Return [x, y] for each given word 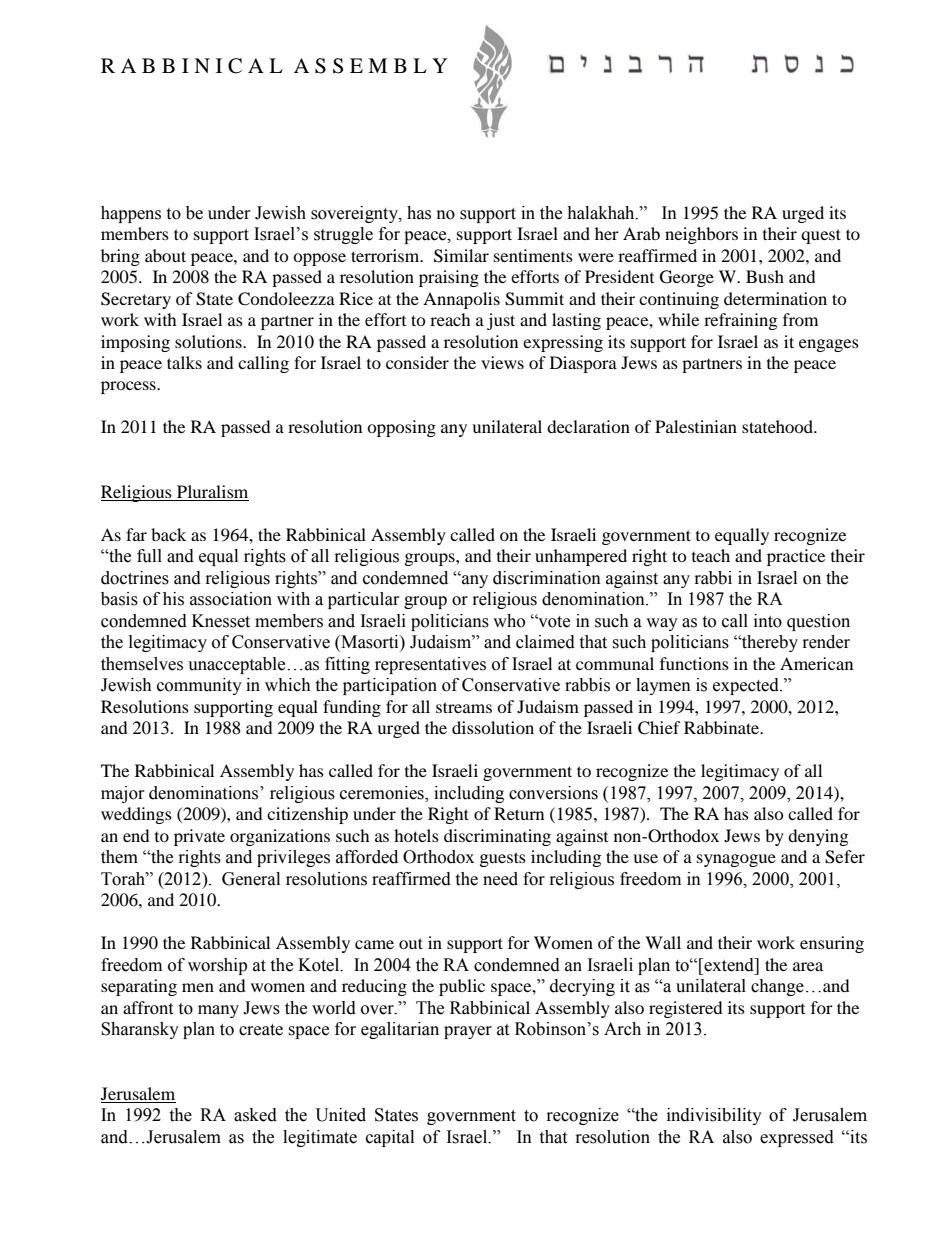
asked [255, 1115]
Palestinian [696, 426]
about [165, 255]
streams [464, 707]
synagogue [736, 860]
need [500, 879]
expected [747, 686]
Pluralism [212, 493]
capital [390, 1138]
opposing [401, 428]
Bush [765, 276]
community [199, 686]
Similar [461, 256]
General [251, 879]
